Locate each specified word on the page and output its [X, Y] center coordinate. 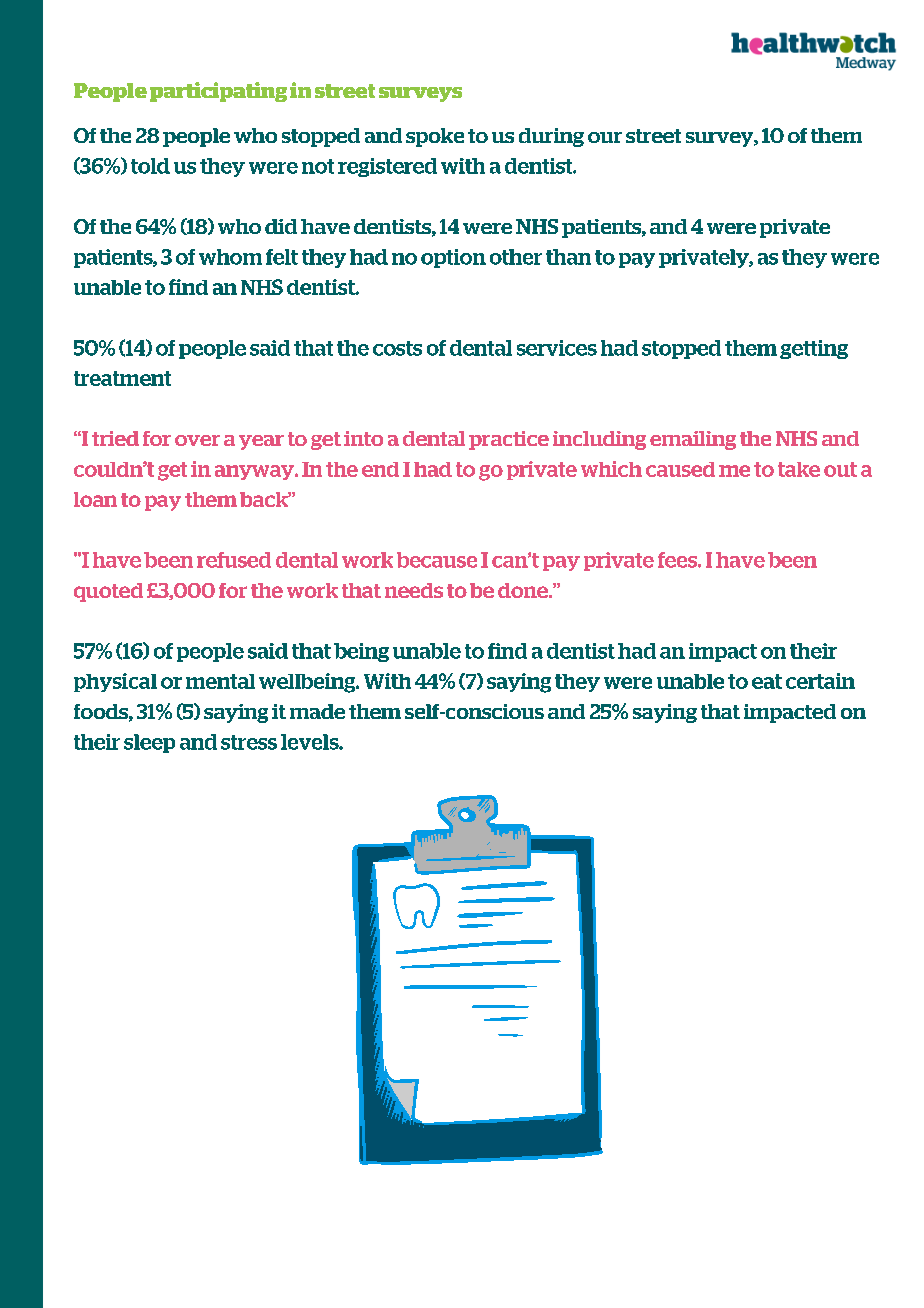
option [453, 258]
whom [230, 257]
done [524, 590]
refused [234, 560]
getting [814, 349]
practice [509, 440]
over [197, 440]
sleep [149, 743]
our [605, 137]
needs [414, 590]
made [317, 711]
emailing [693, 440]
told [150, 166]
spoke [435, 137]
